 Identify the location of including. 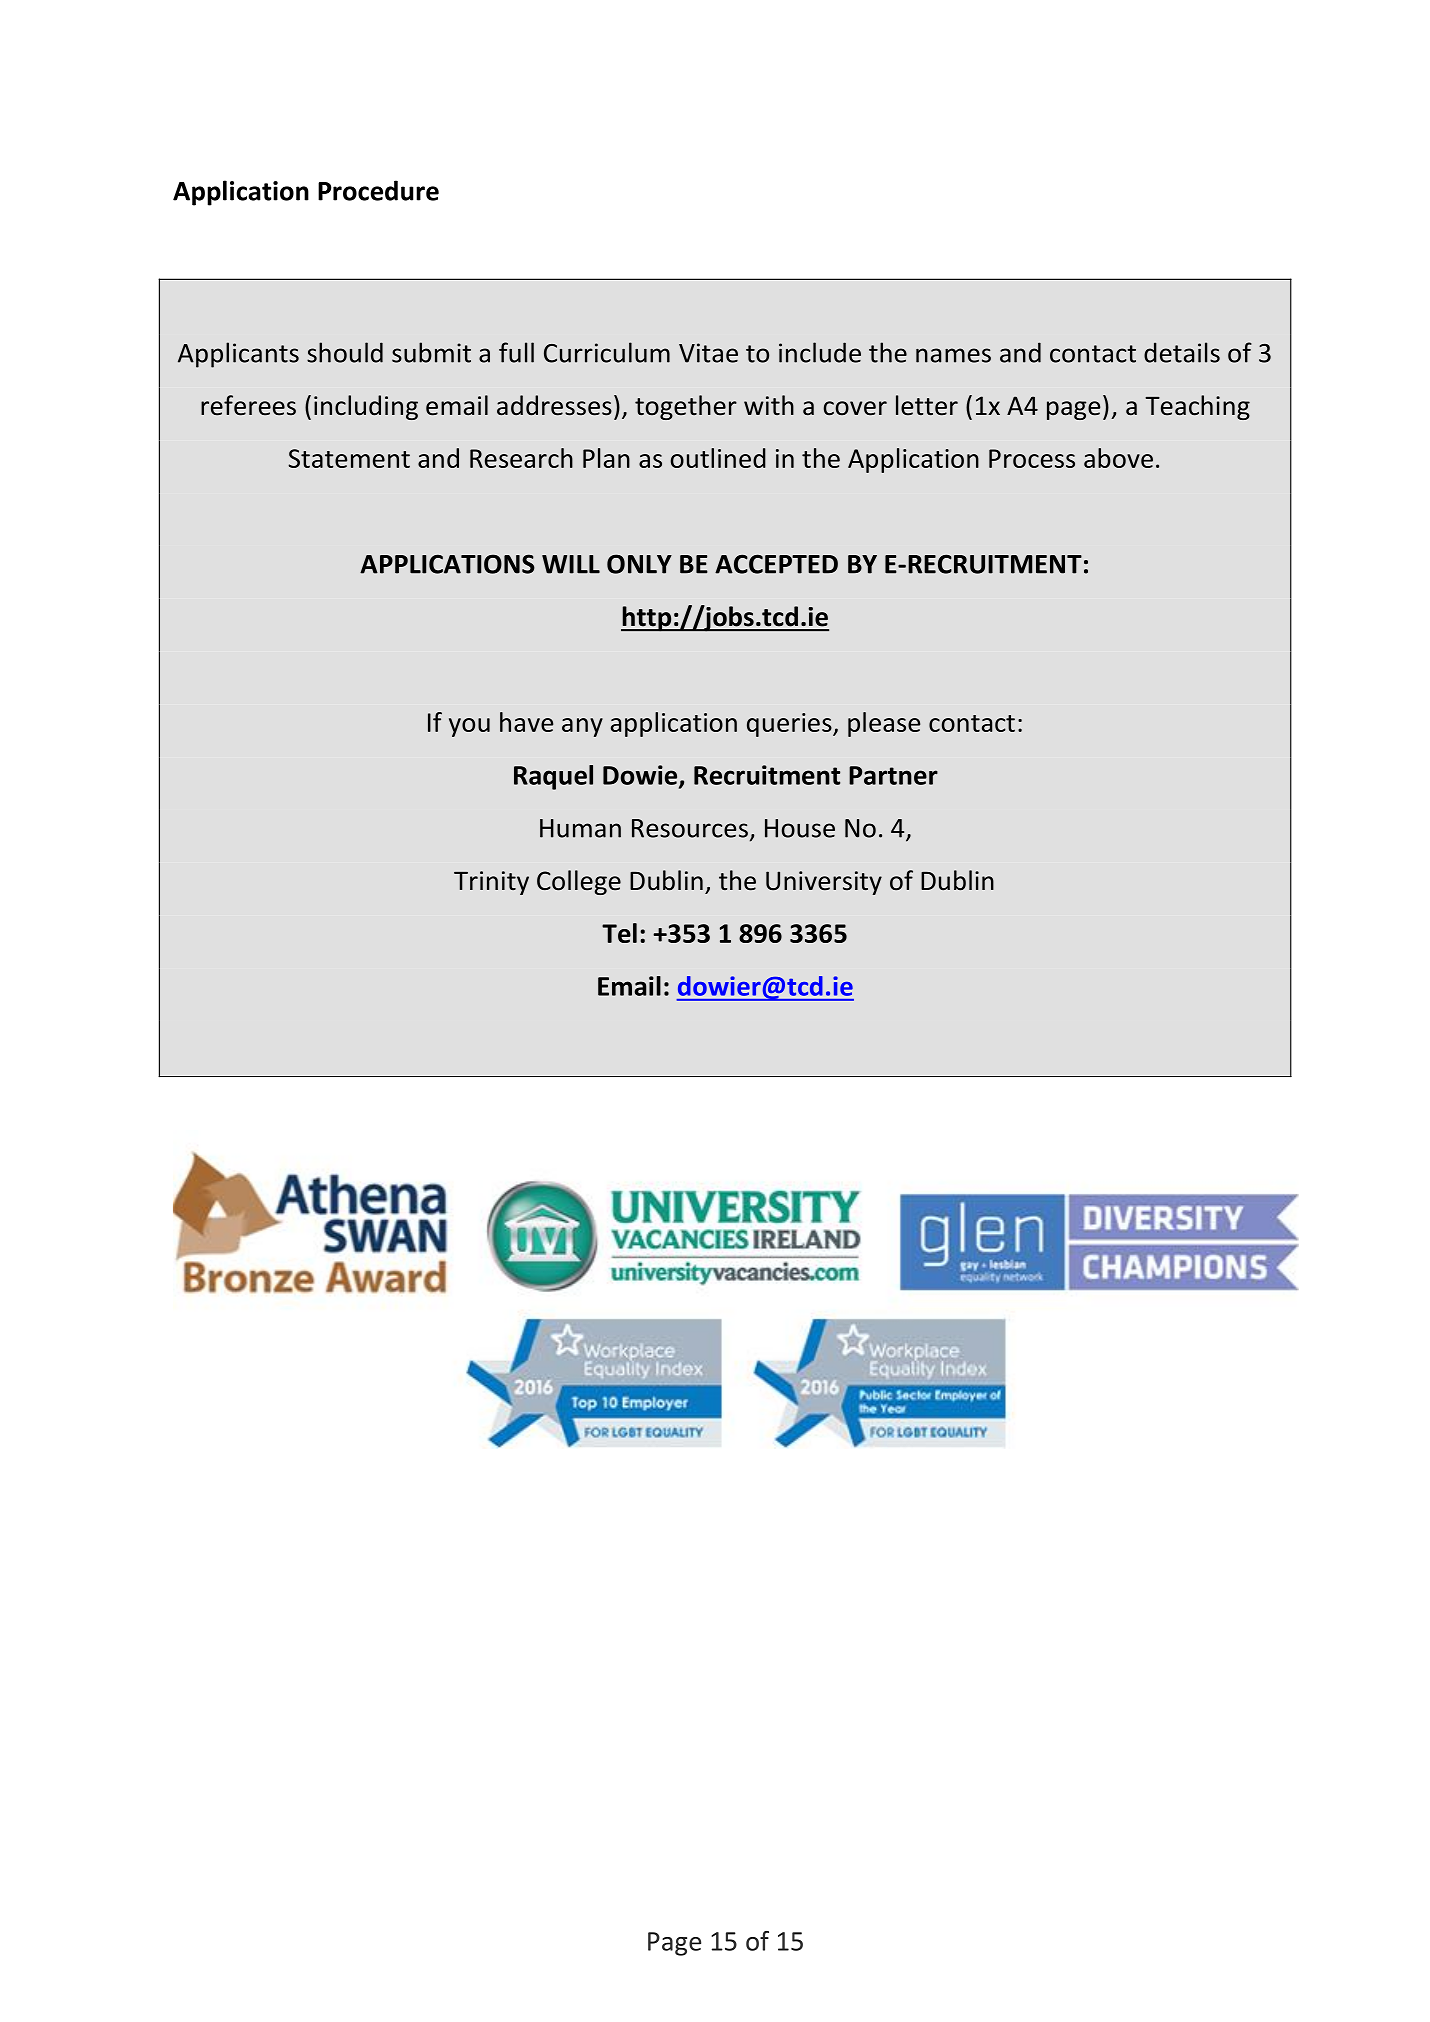
(366, 407).
